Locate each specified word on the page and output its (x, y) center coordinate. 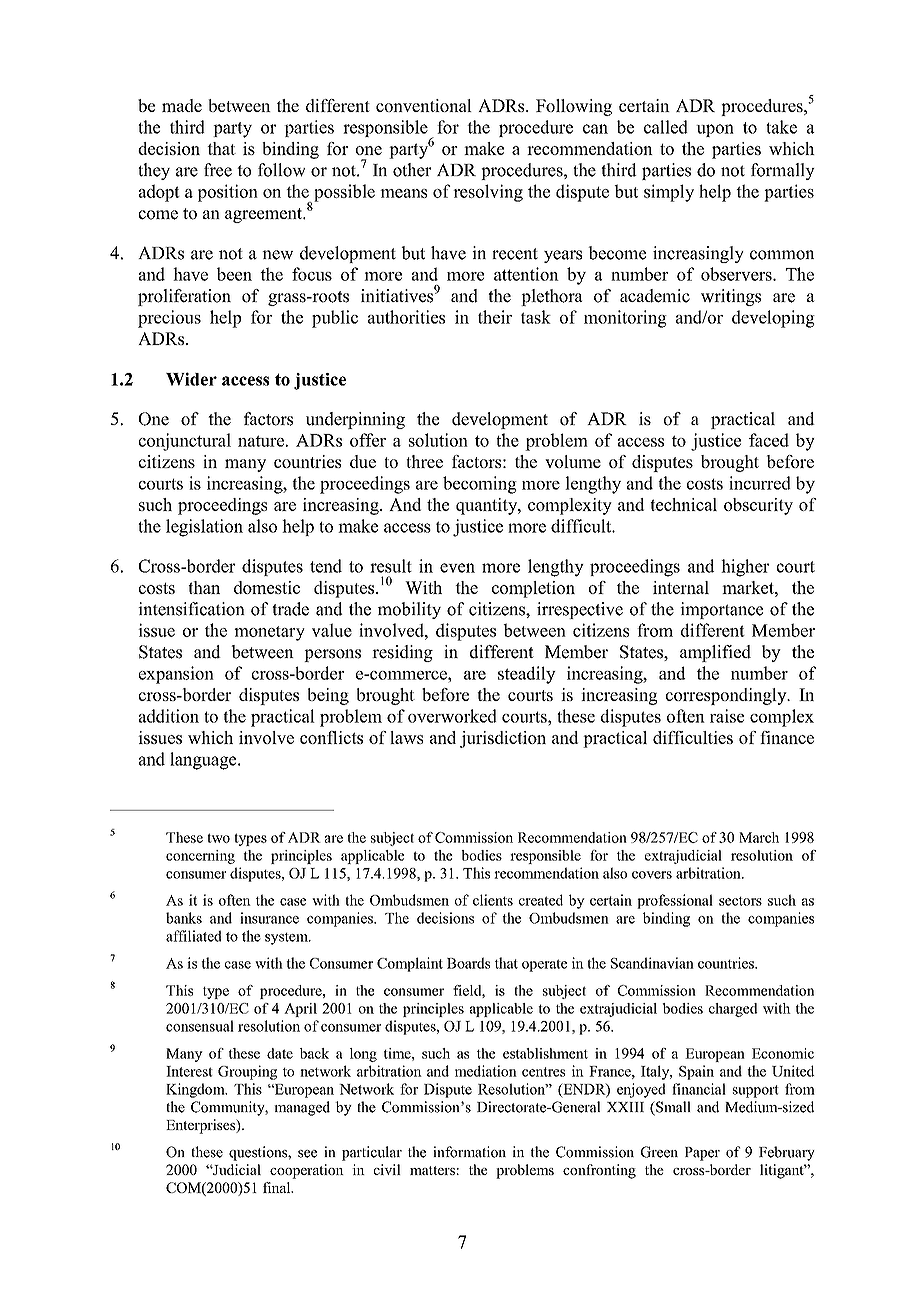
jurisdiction (503, 739)
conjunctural (185, 442)
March (759, 837)
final (278, 1187)
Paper (702, 1154)
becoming (480, 485)
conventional (424, 105)
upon (715, 130)
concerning (200, 857)
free (218, 170)
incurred (760, 483)
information (469, 1152)
